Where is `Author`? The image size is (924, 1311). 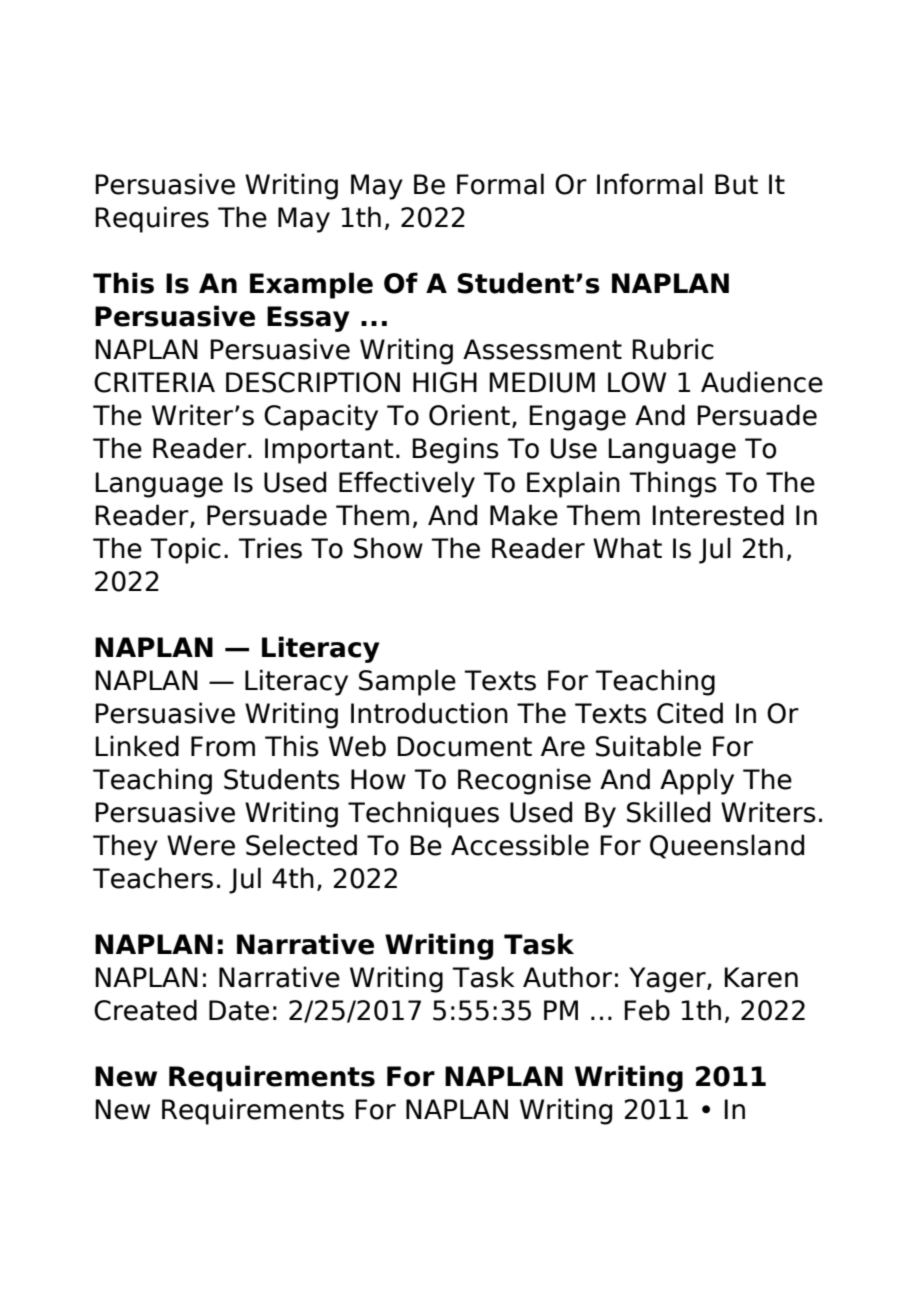 Author is located at coordinates (567, 977).
